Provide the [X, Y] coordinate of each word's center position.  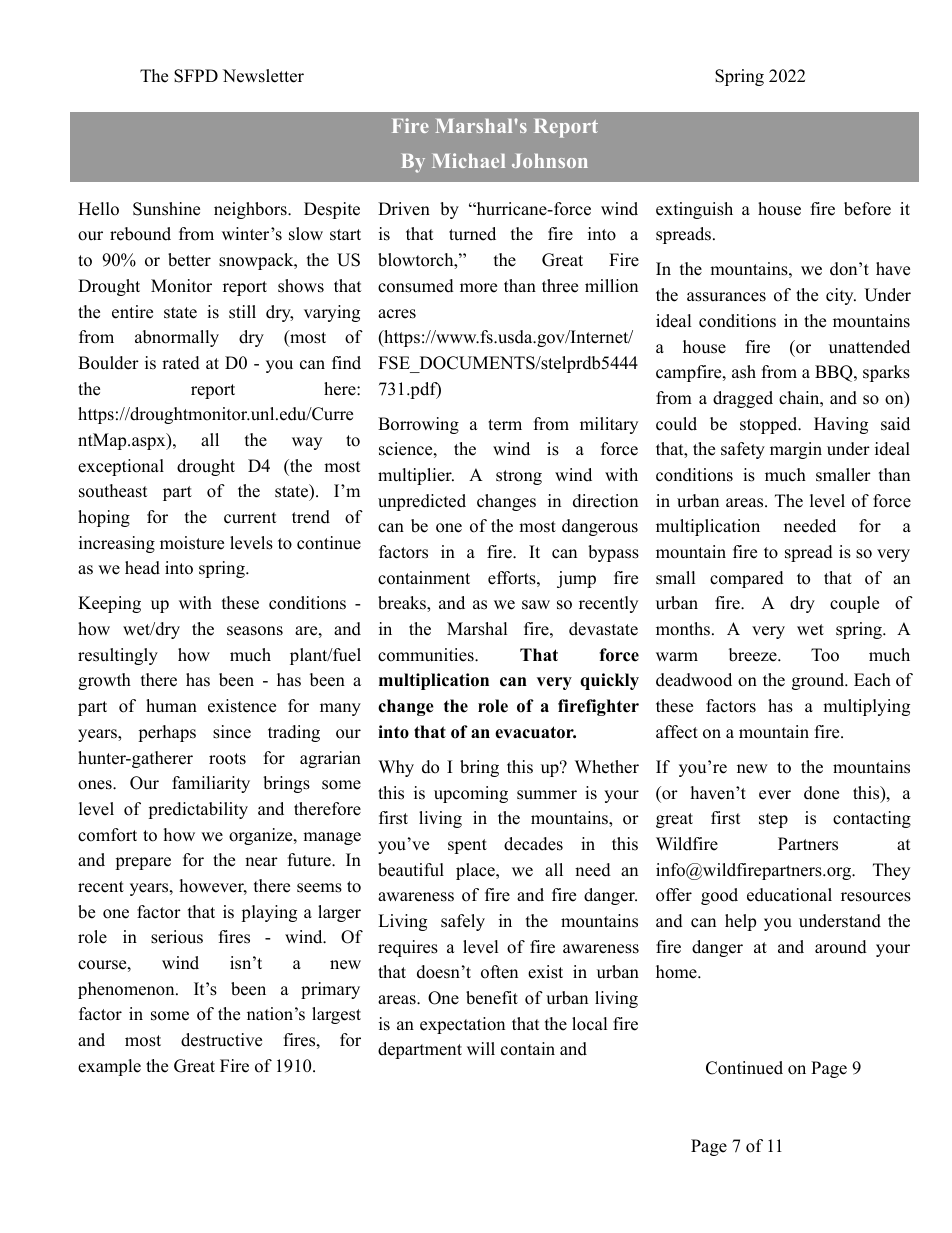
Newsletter [263, 76]
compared [747, 579]
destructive [221, 1040]
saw [536, 605]
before [867, 209]
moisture [192, 543]
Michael [468, 160]
